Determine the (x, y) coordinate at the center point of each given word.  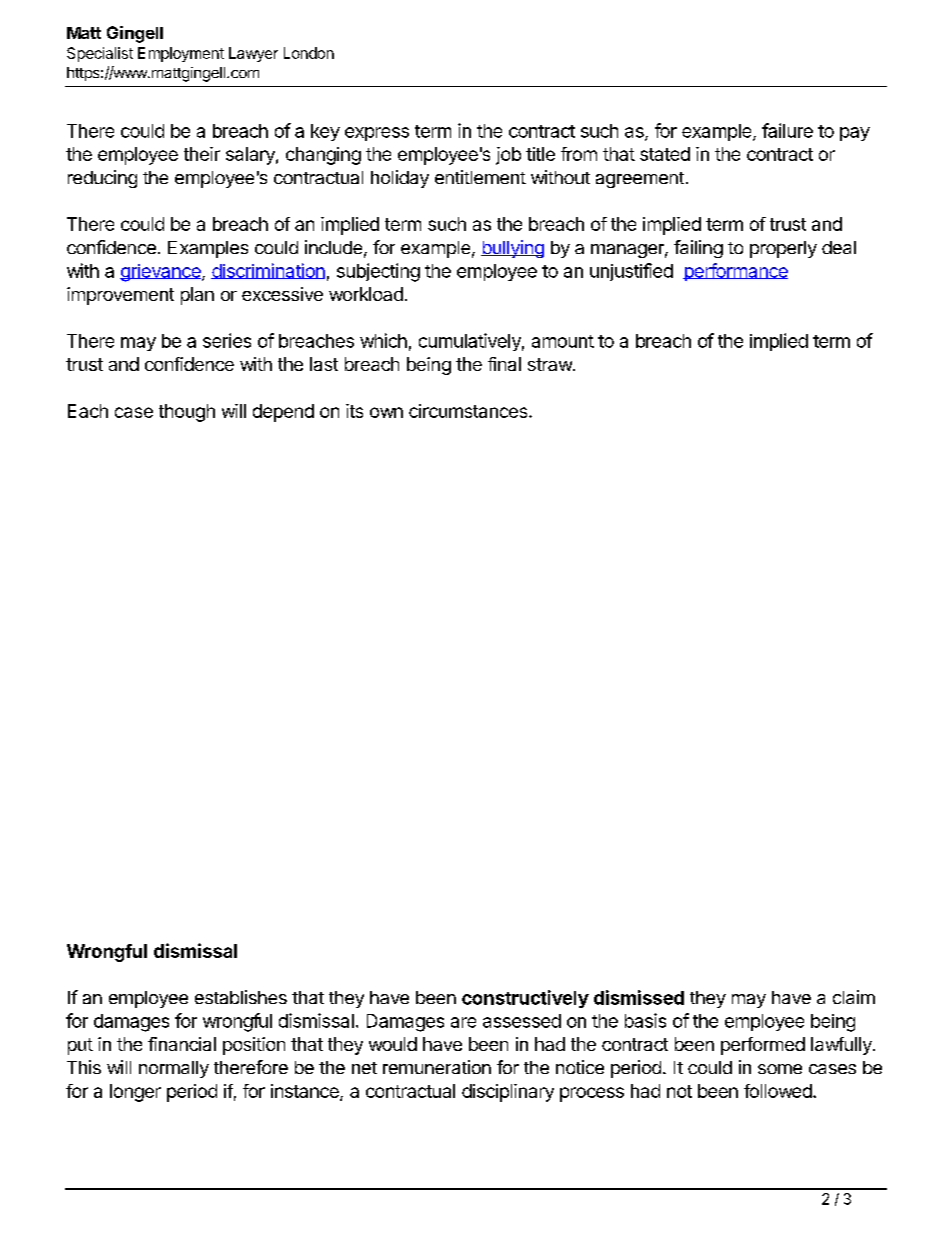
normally (174, 1069)
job (508, 156)
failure (787, 130)
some (780, 1069)
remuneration (437, 1067)
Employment (181, 54)
